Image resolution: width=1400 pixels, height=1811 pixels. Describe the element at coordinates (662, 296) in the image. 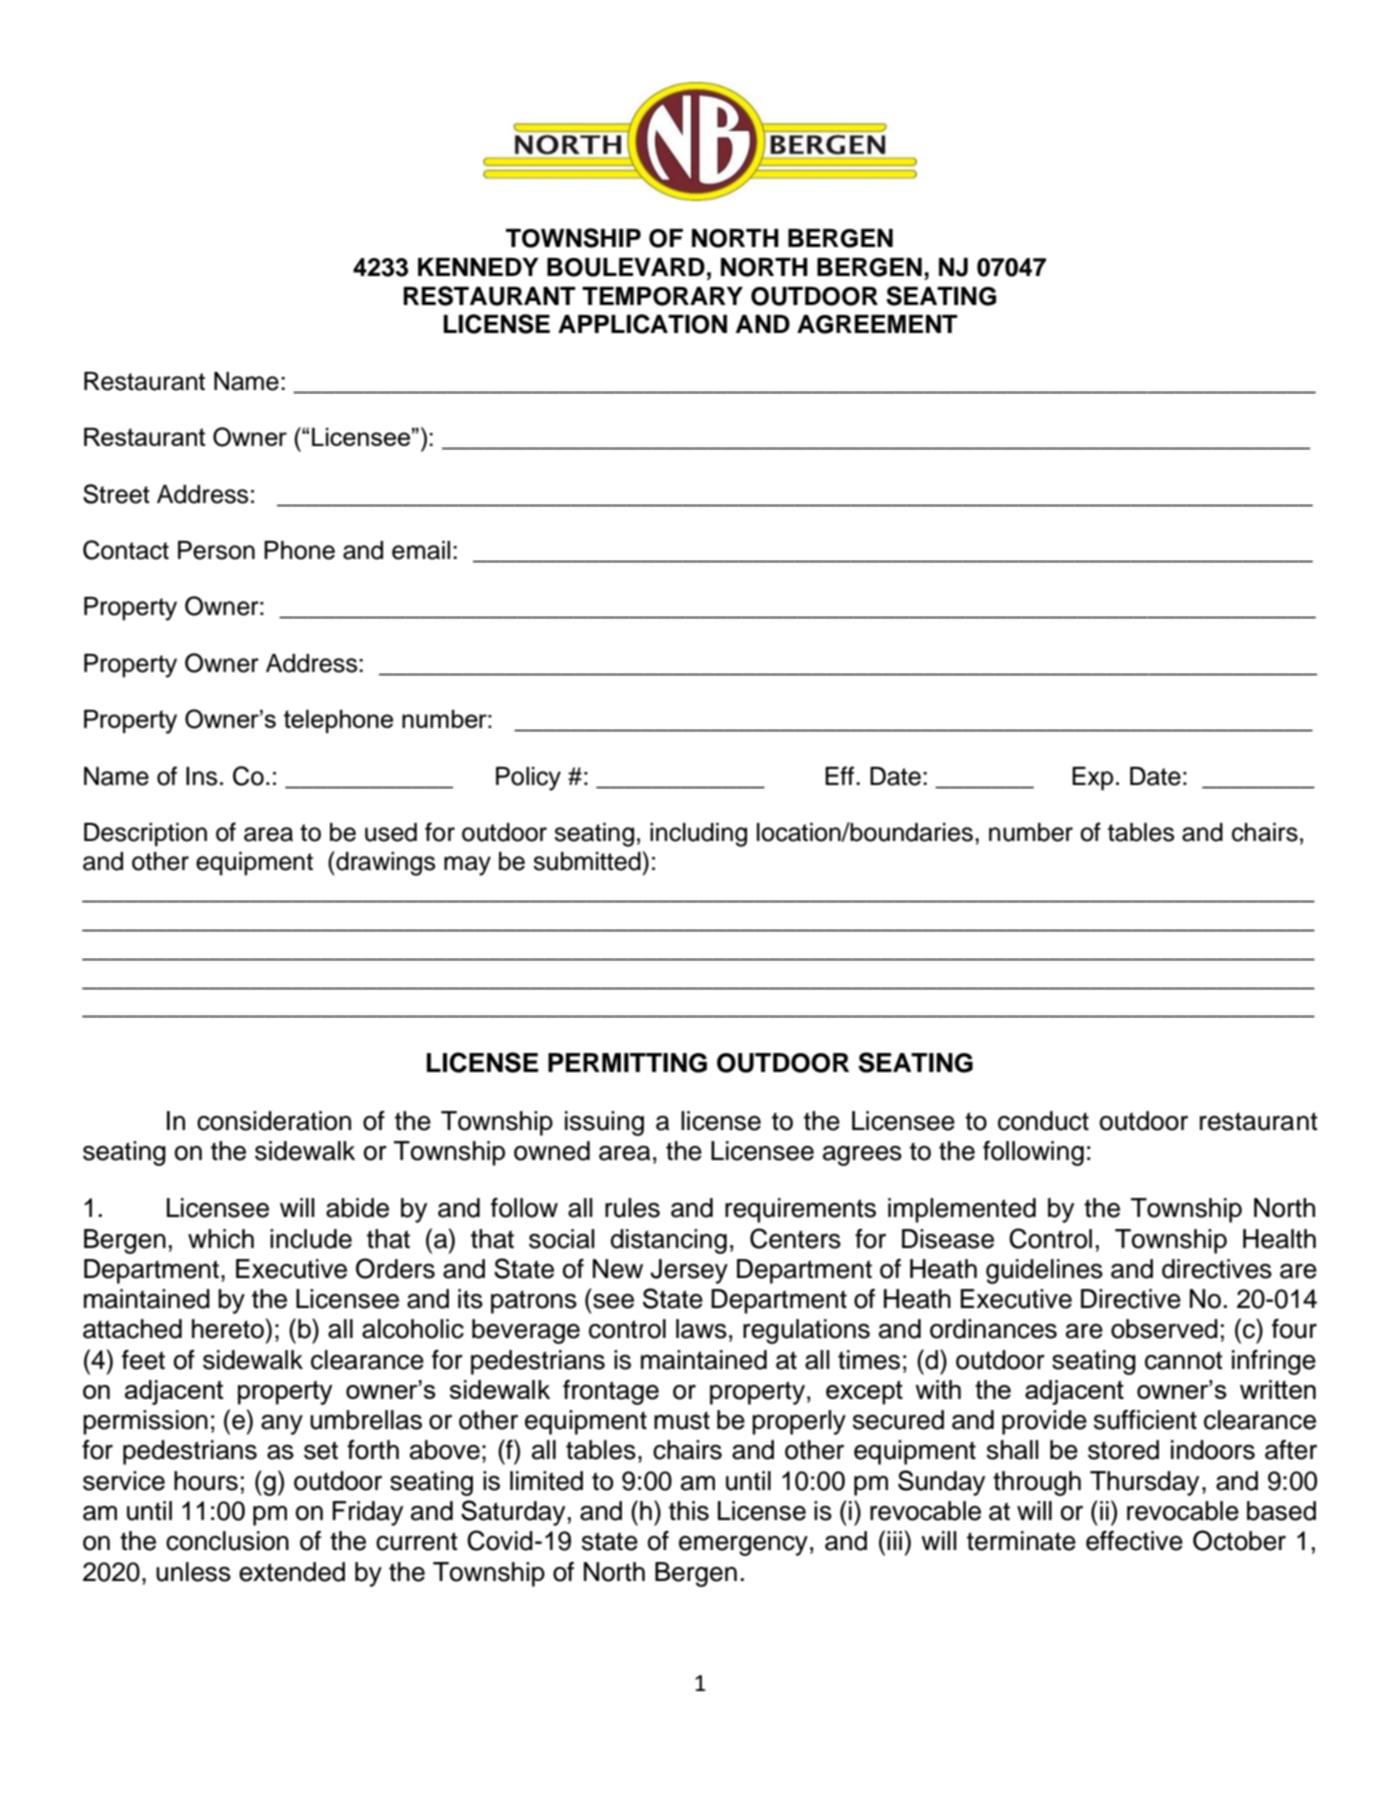

I see `TEMPORARY` at that location.
